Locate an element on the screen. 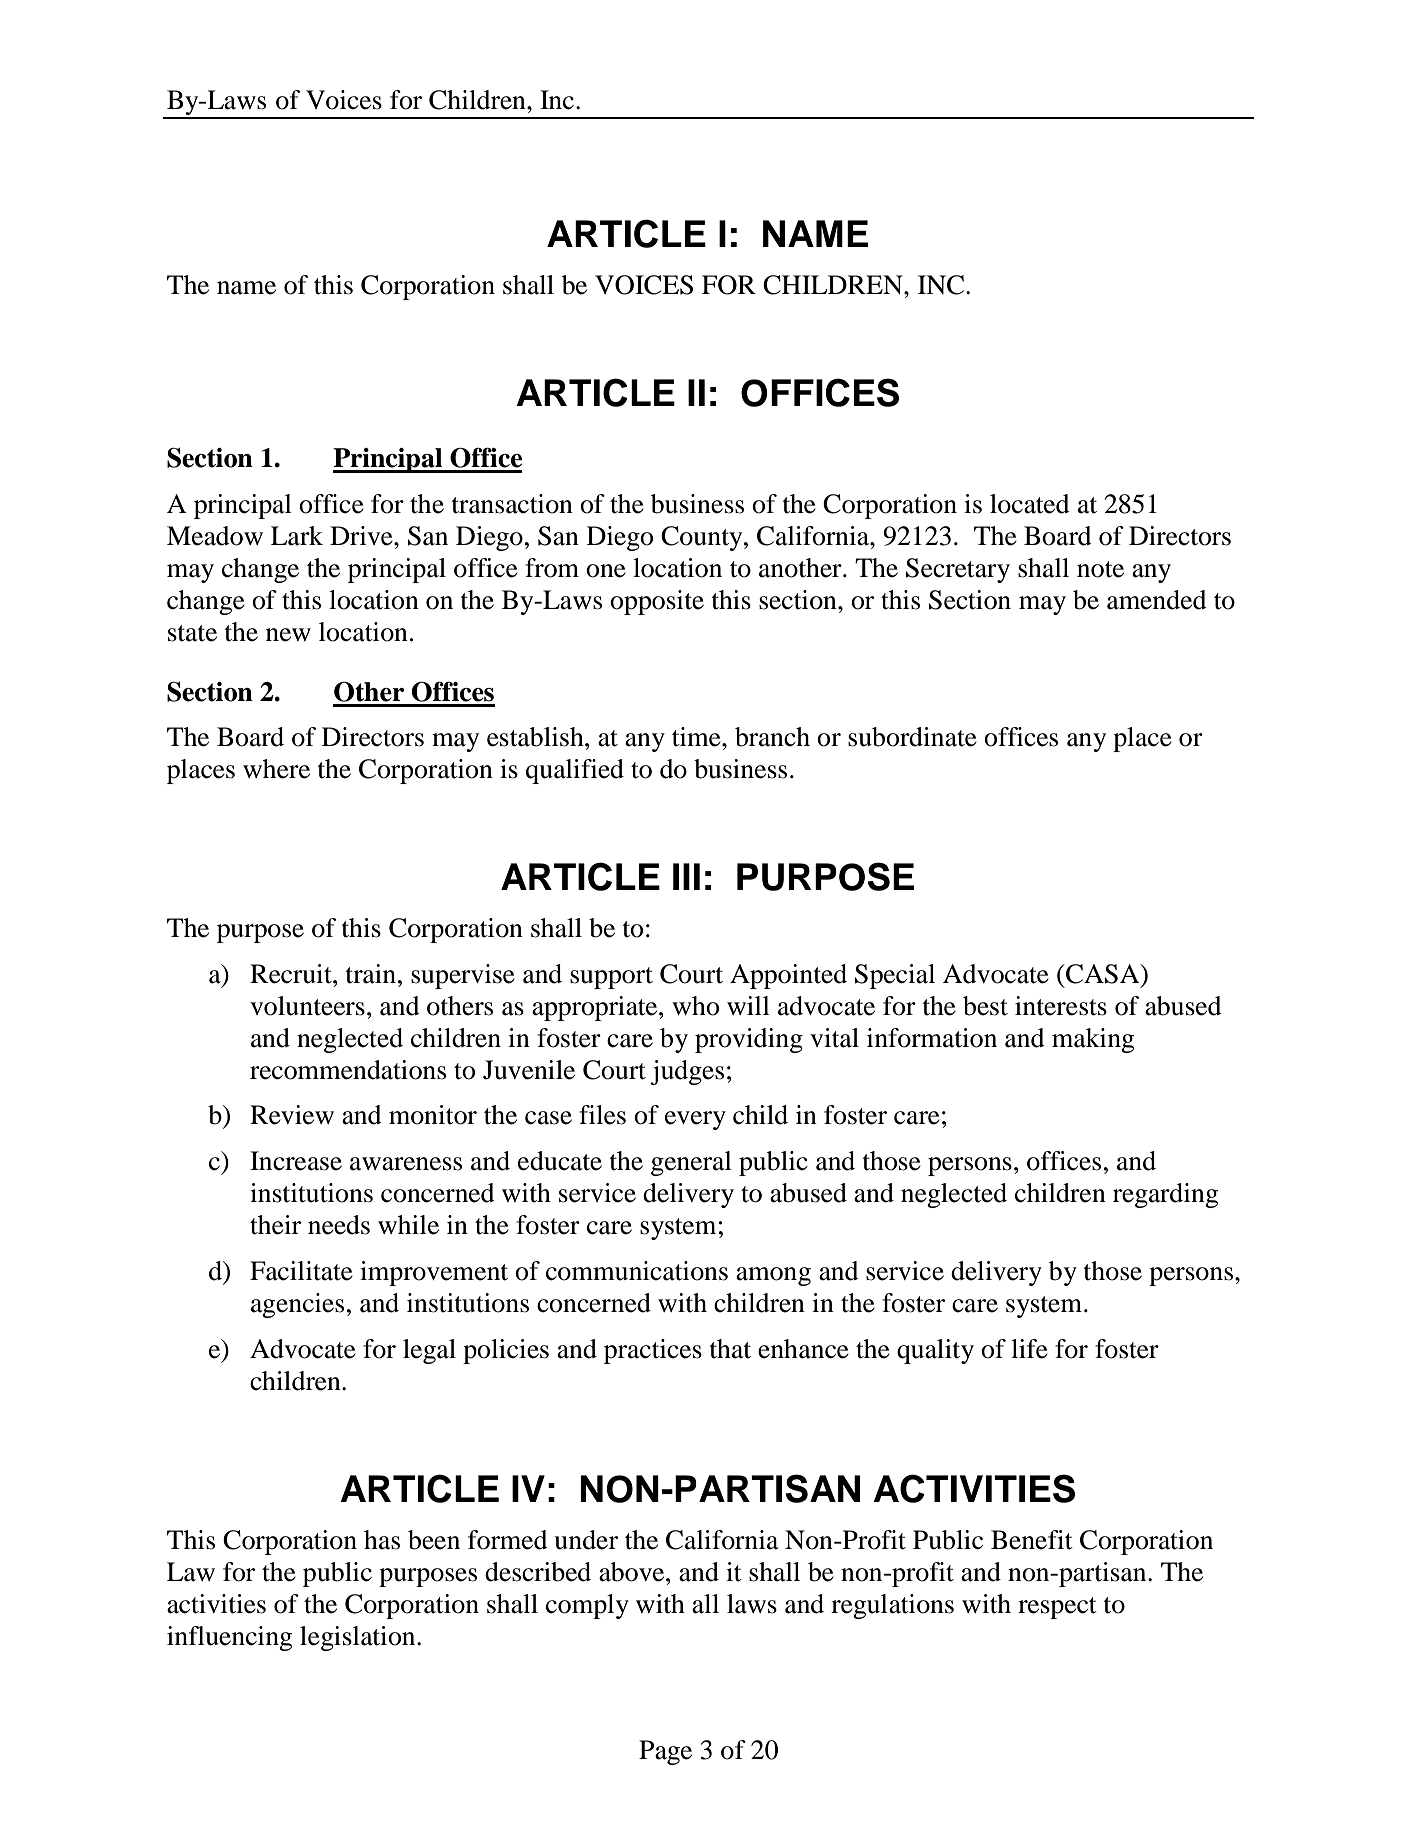  Page is located at coordinates (665, 1752).
